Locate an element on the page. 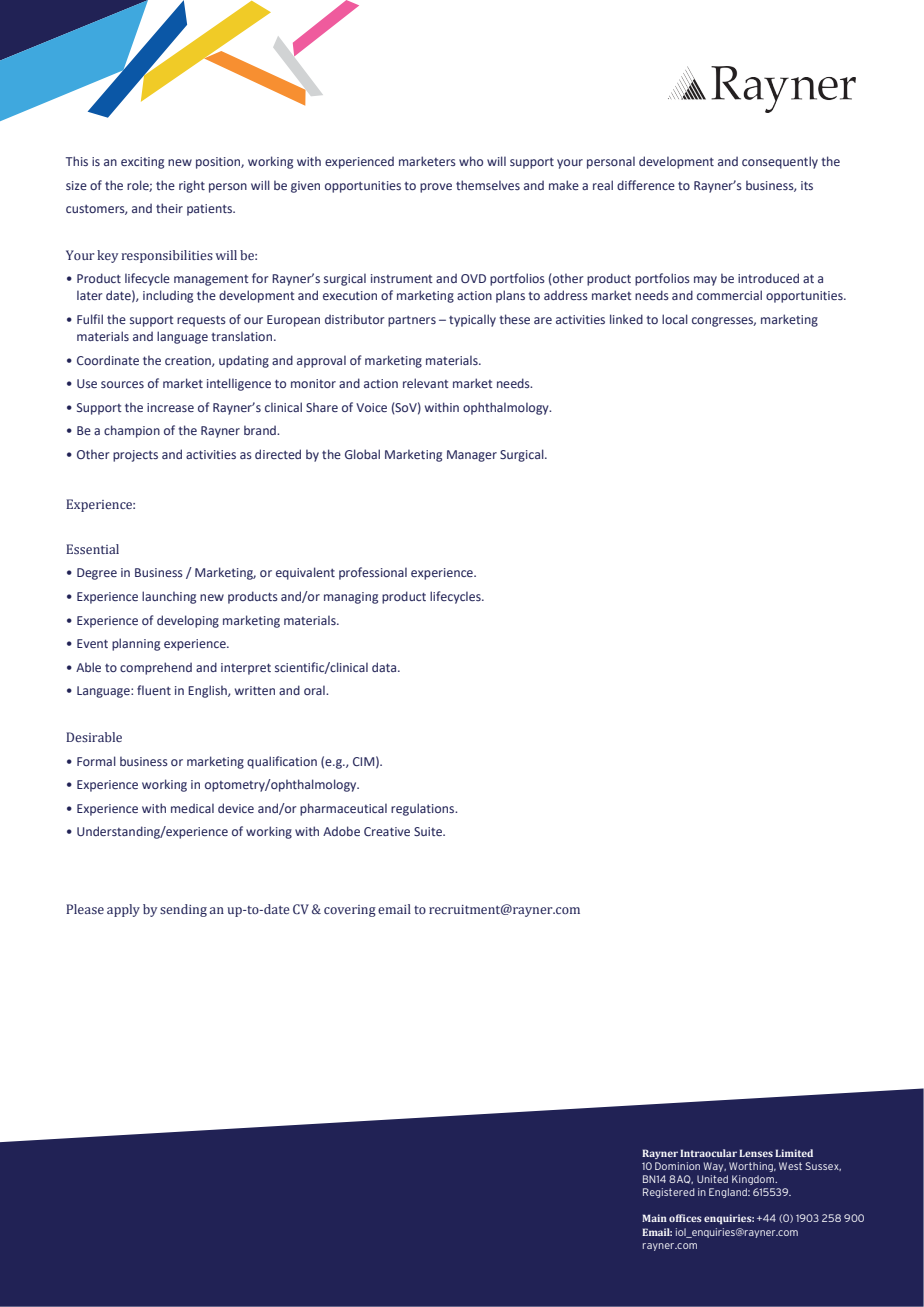 The width and height of the image is (924, 1307). data is located at coordinates (385, 667).
